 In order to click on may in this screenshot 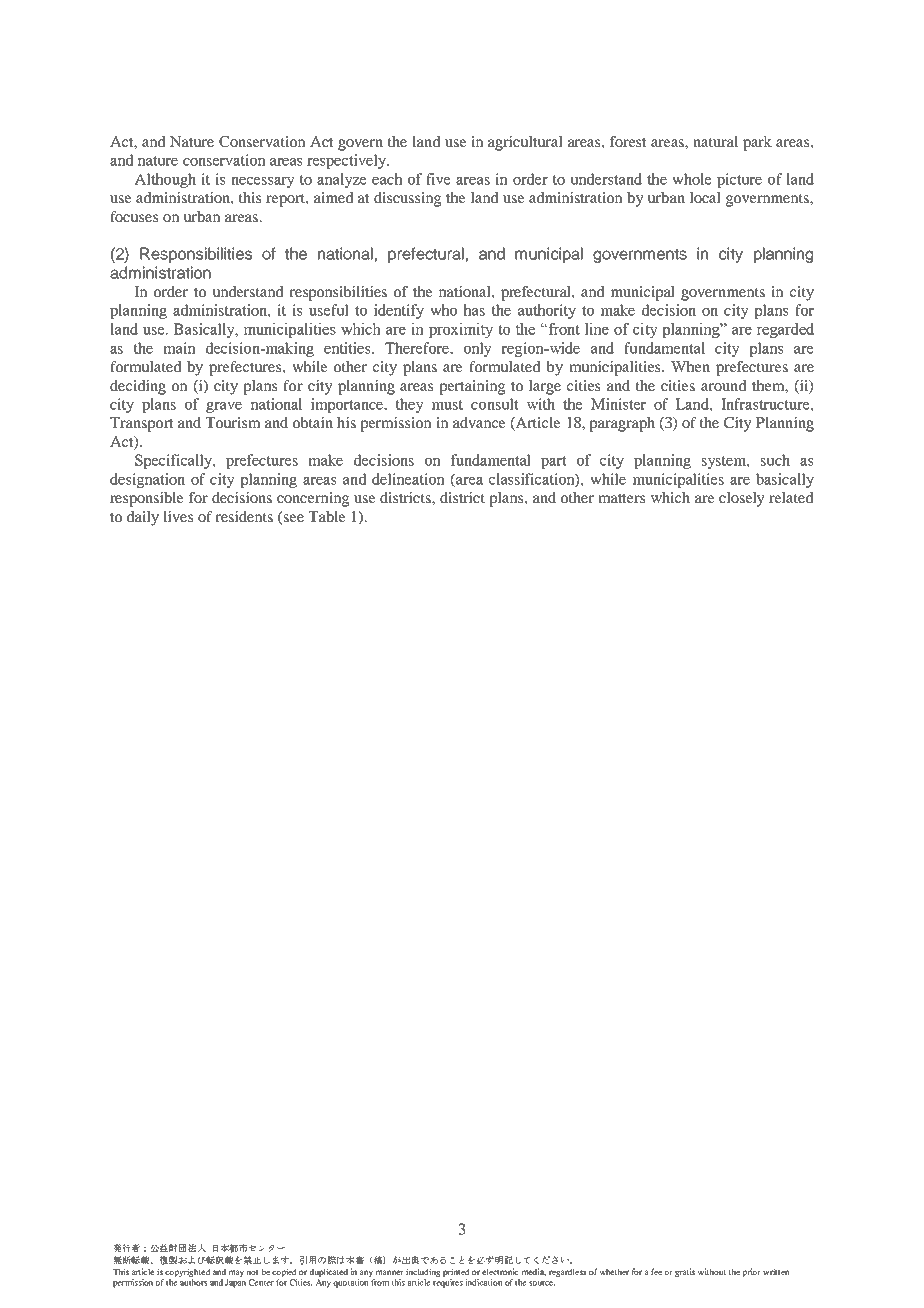, I will do `click(236, 1273)`.
